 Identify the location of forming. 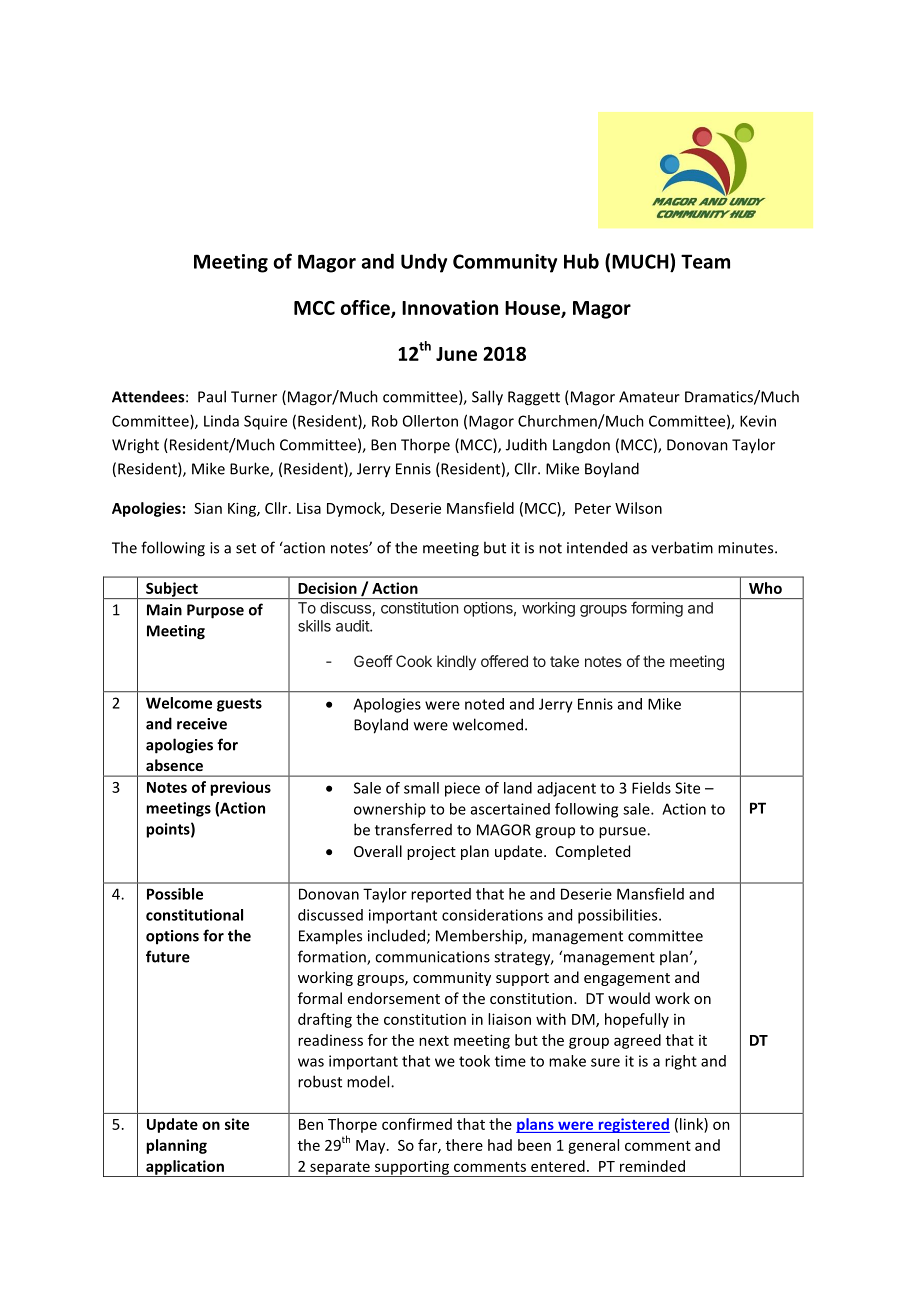
(657, 609).
